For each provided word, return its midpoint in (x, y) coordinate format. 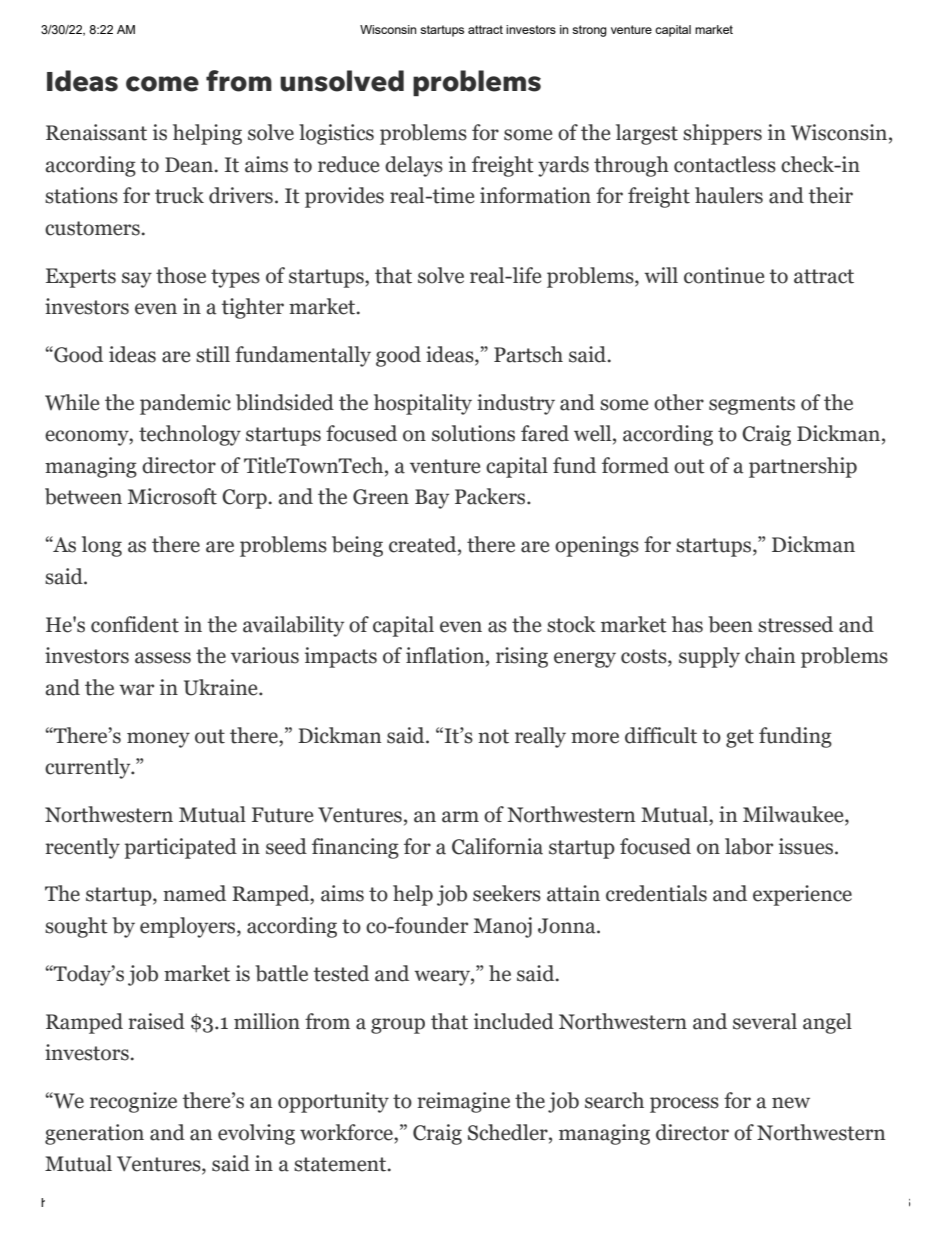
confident (135, 624)
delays (414, 166)
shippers (722, 134)
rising (522, 657)
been (730, 624)
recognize (133, 1102)
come (162, 84)
